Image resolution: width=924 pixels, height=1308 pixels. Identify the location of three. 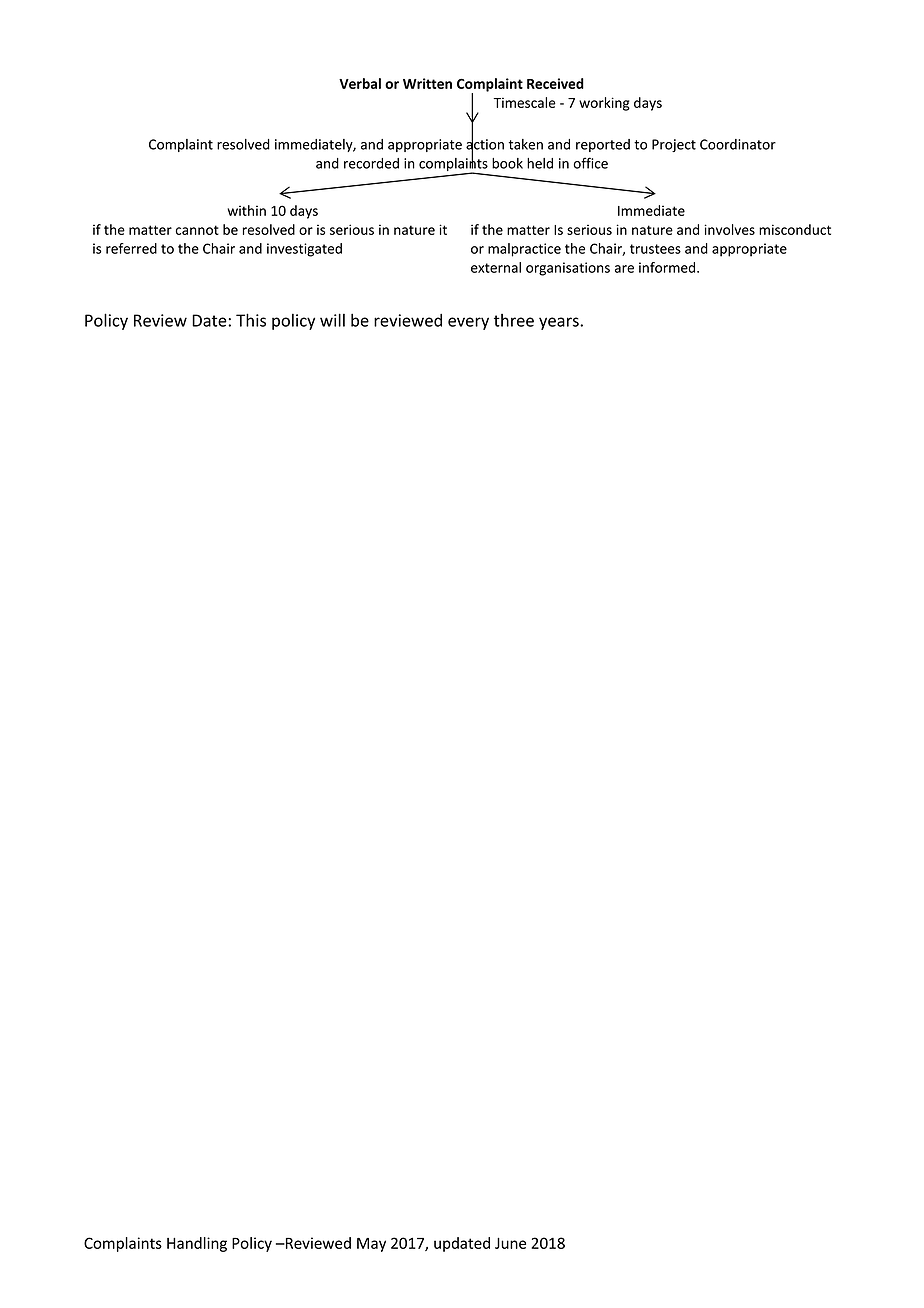
(514, 320).
